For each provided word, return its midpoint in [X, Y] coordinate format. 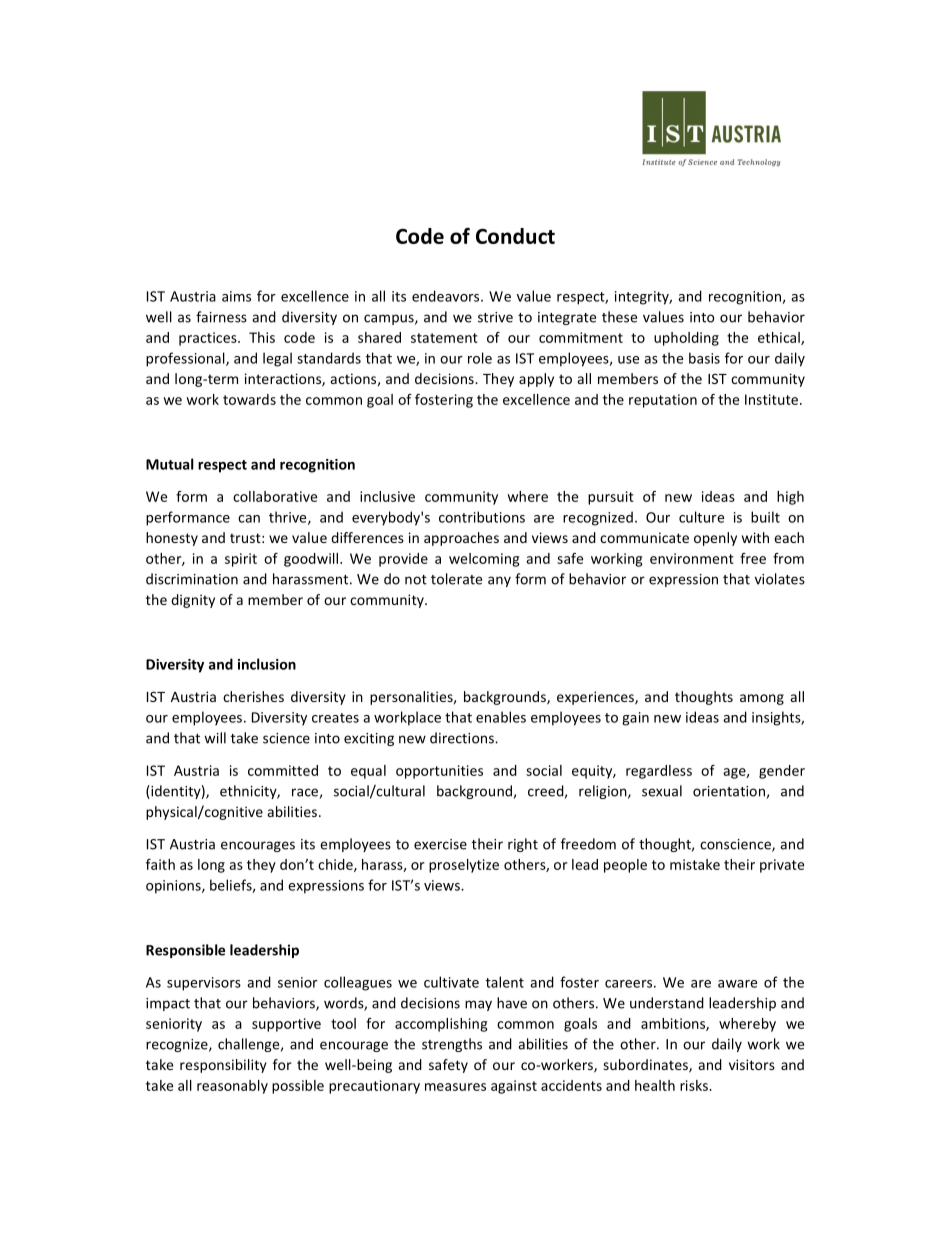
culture [701, 517]
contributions [482, 517]
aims [236, 296]
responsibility [223, 1066]
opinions [174, 887]
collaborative [275, 496]
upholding [686, 339]
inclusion [267, 664]
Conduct [515, 236]
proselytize [464, 866]
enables [501, 717]
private [782, 866]
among [762, 699]
